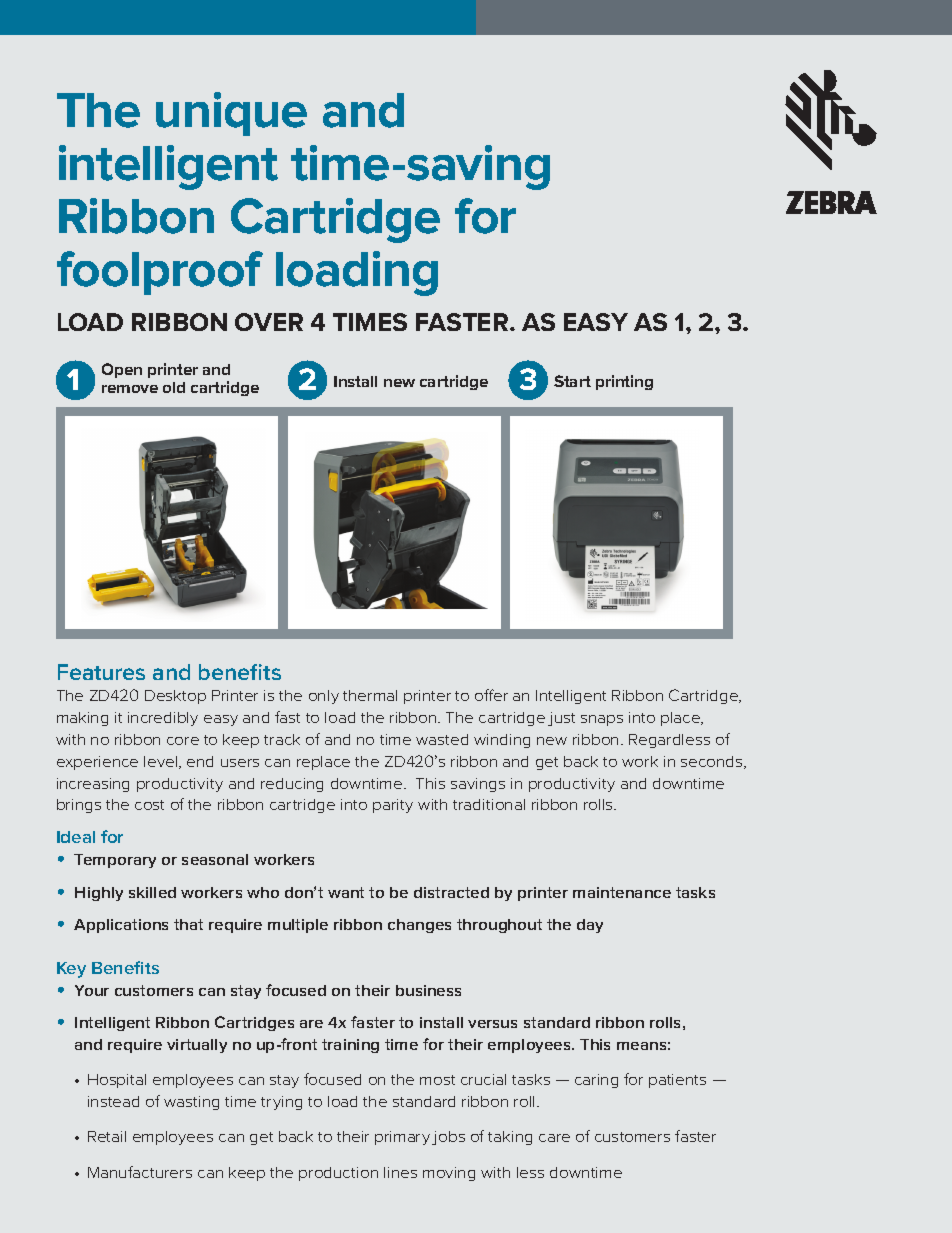  Describe the element at coordinates (231, 114) in the image. I see `unique` at that location.
